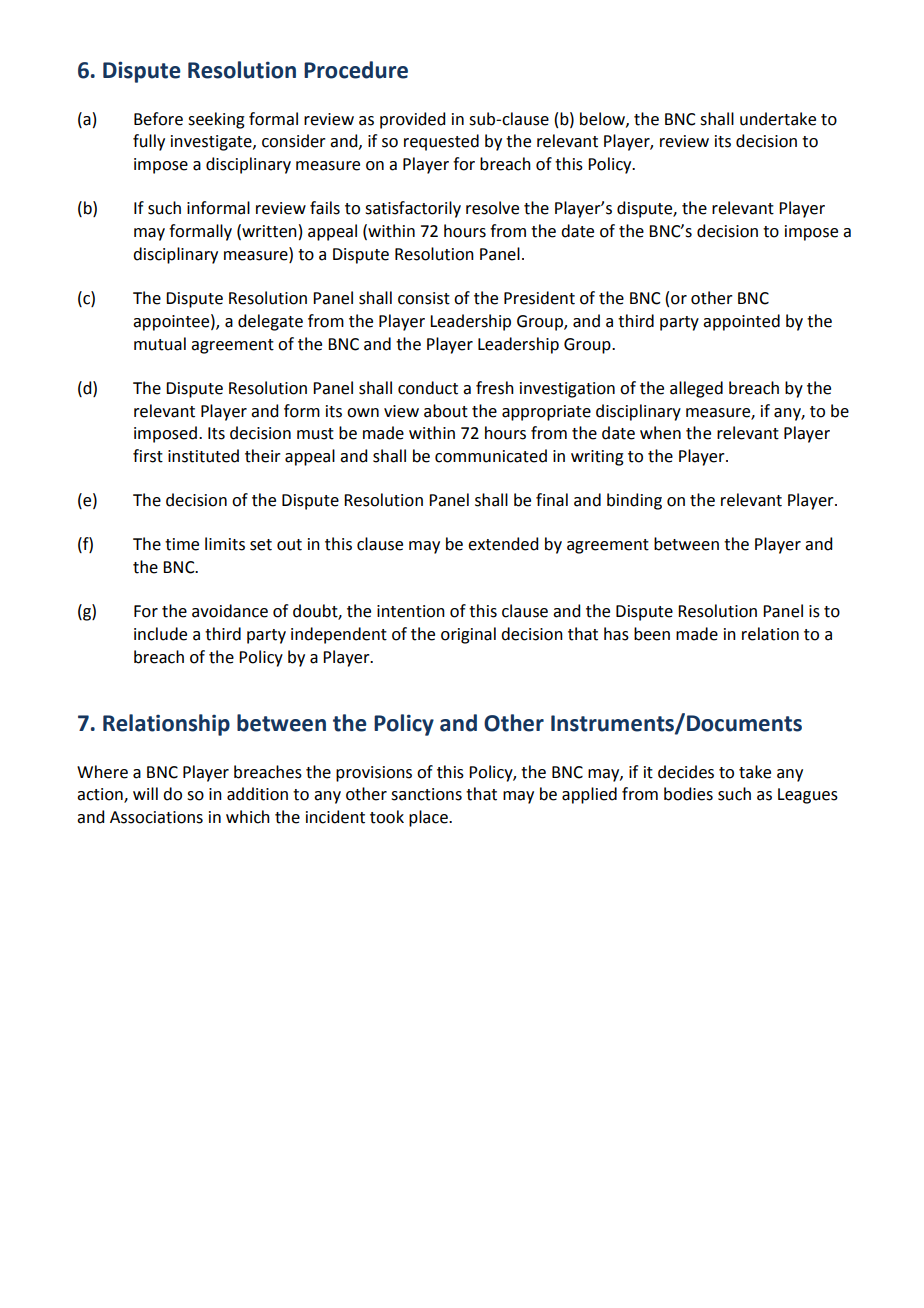 Image resolution: width=924 pixels, height=1308 pixels. I want to click on provided, so click(412, 120).
